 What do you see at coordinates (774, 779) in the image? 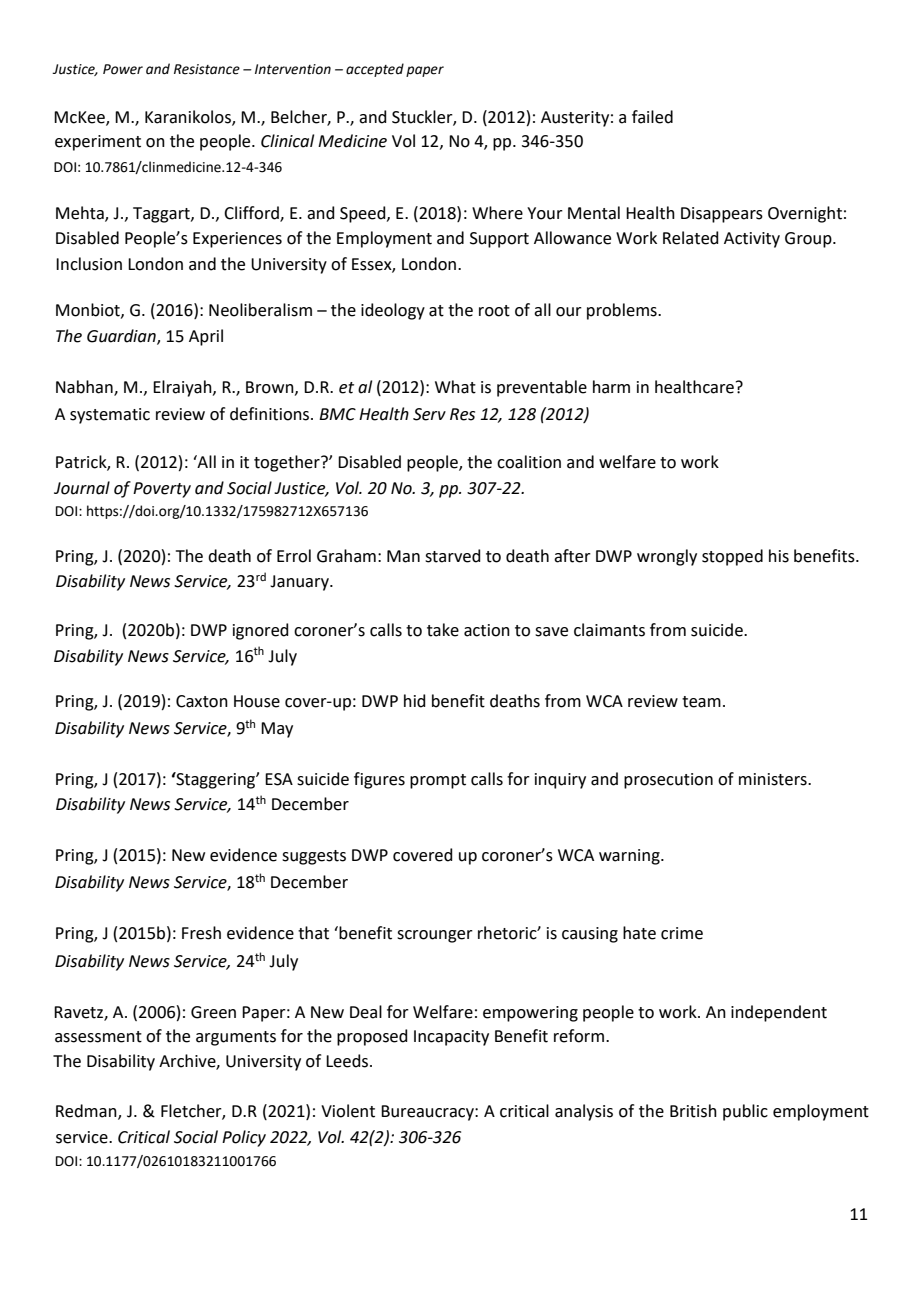
I see `ministers` at bounding box center [774, 779].
